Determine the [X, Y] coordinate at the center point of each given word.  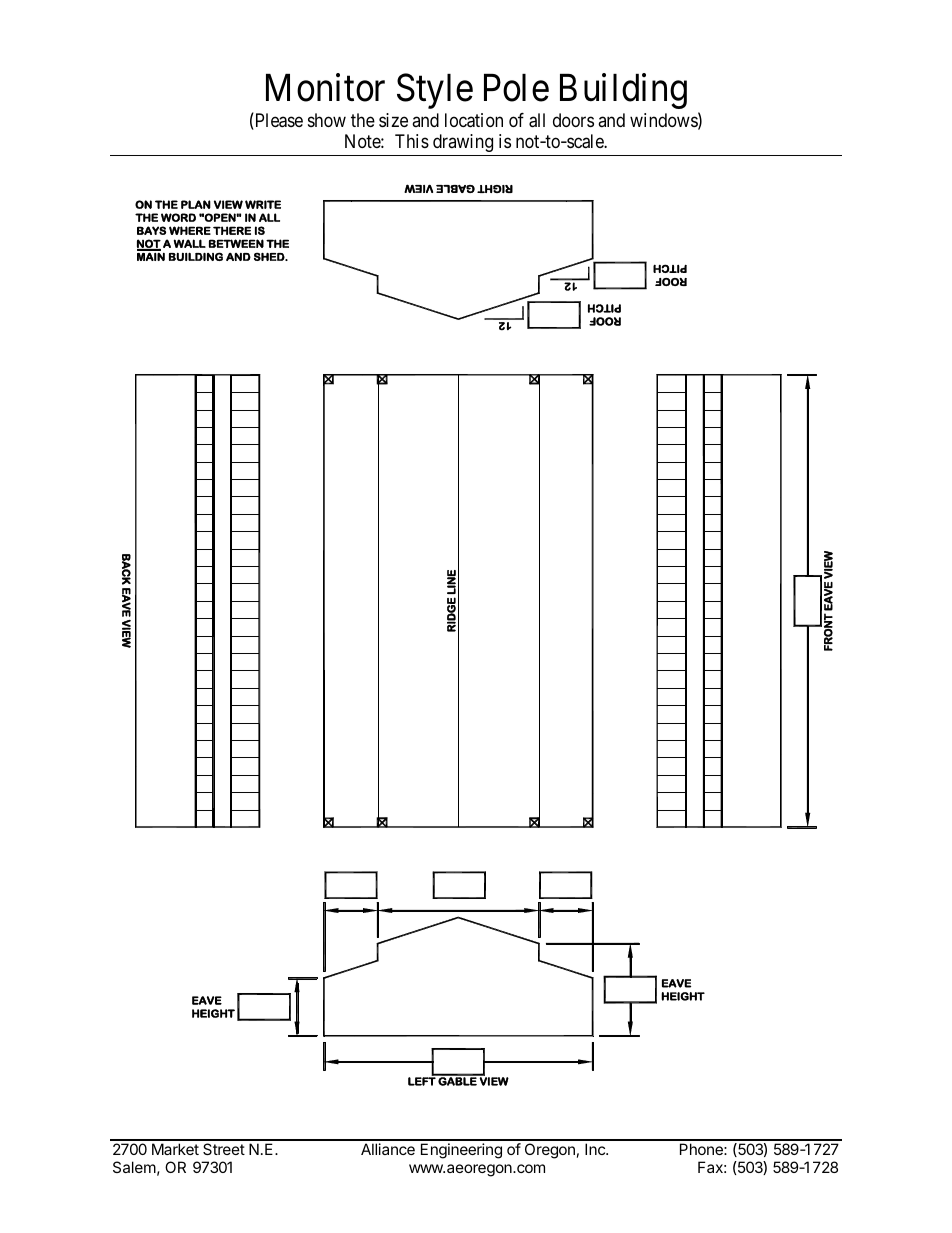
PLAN [196, 204]
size [393, 120]
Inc [596, 1149]
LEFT [423, 1080]
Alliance [388, 1149]
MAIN [151, 255]
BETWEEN [236, 243]
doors [573, 120]
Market [175, 1149]
